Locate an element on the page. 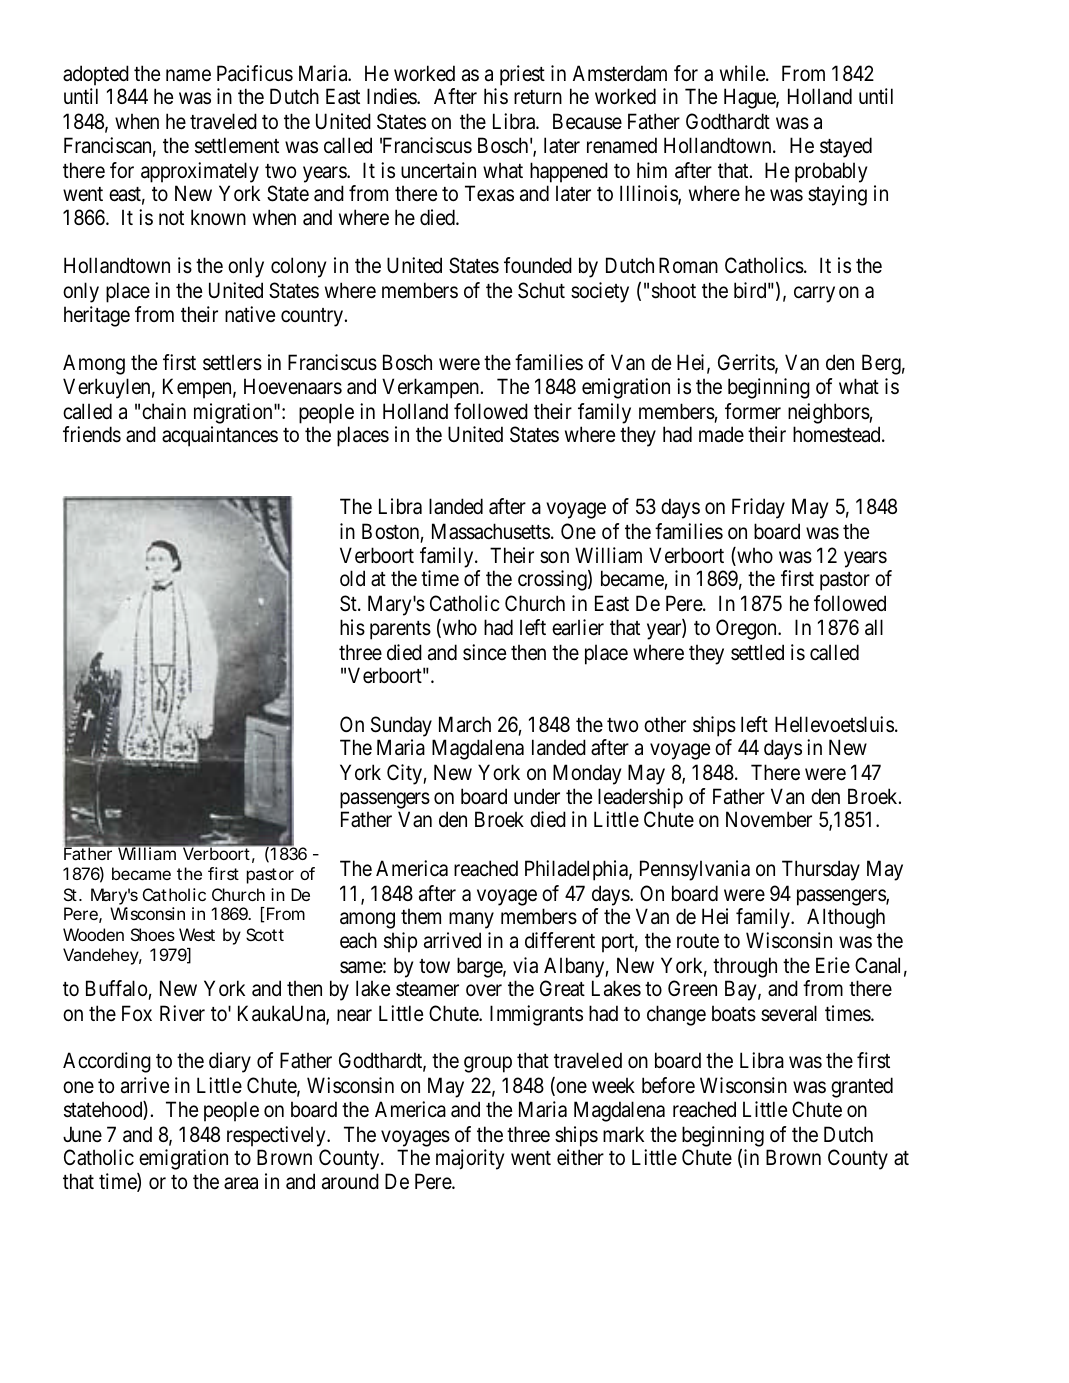 This image has height=1383, width=1069. November is located at coordinates (769, 819).
